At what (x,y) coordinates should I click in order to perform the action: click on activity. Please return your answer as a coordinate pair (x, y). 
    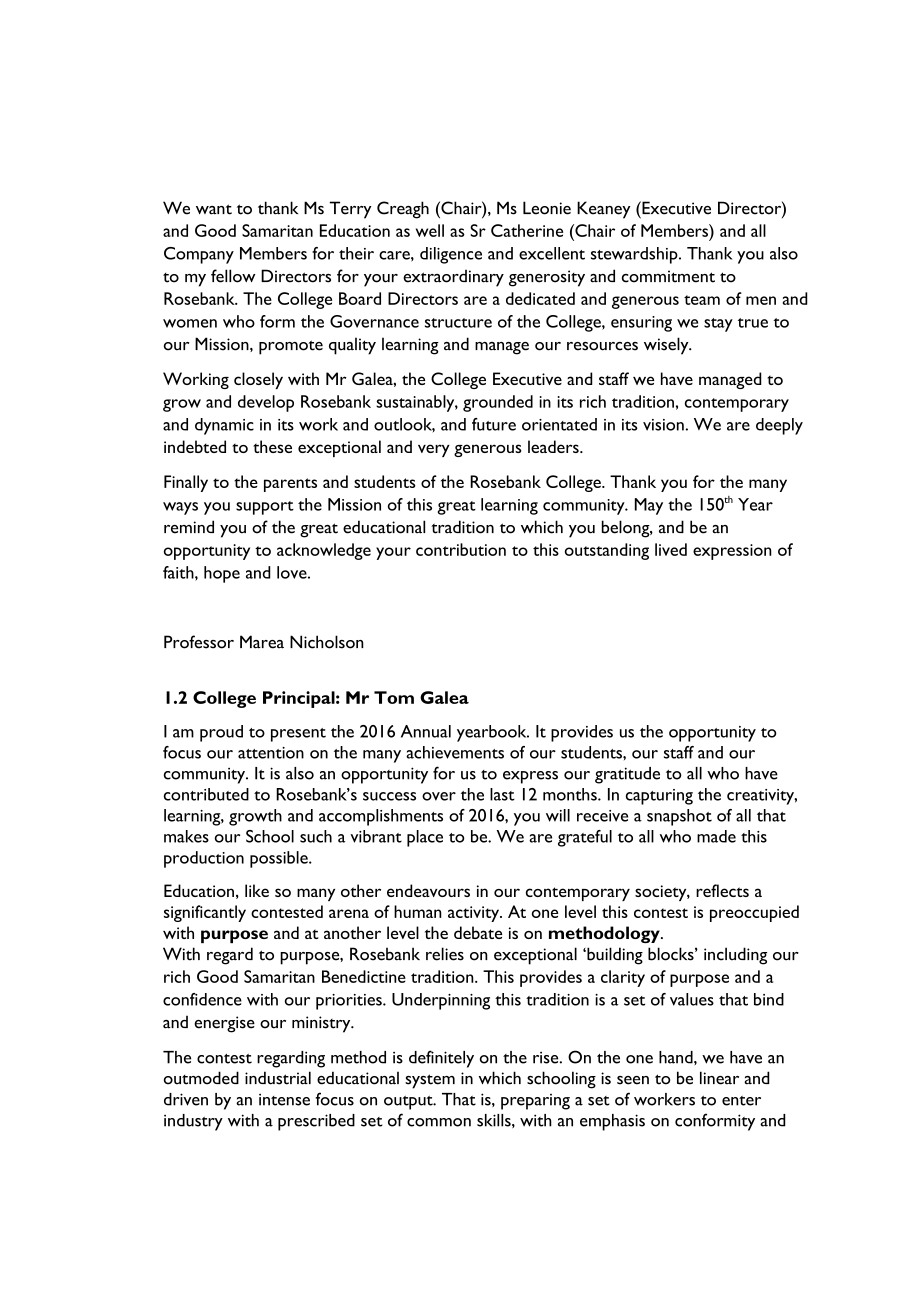
    Looking at the image, I should click on (475, 914).
